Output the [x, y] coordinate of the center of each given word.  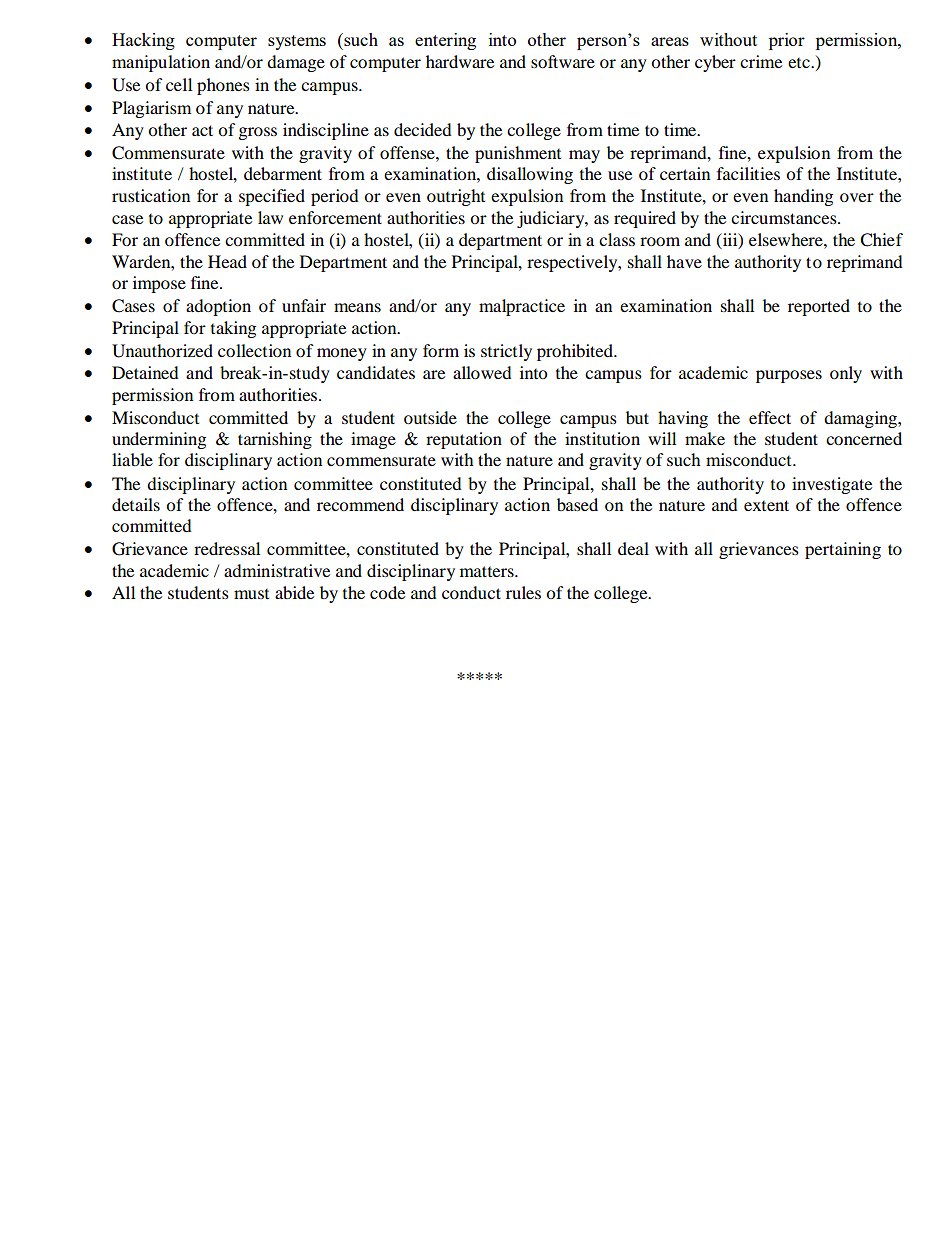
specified [272, 197]
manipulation [161, 63]
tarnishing [275, 440]
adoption [218, 307]
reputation [464, 440]
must [251, 594]
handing [803, 197]
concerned [864, 438]
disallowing [530, 175]
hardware [460, 61]
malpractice [522, 307]
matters [488, 571]
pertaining [843, 550]
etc [800, 63]
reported [819, 307]
